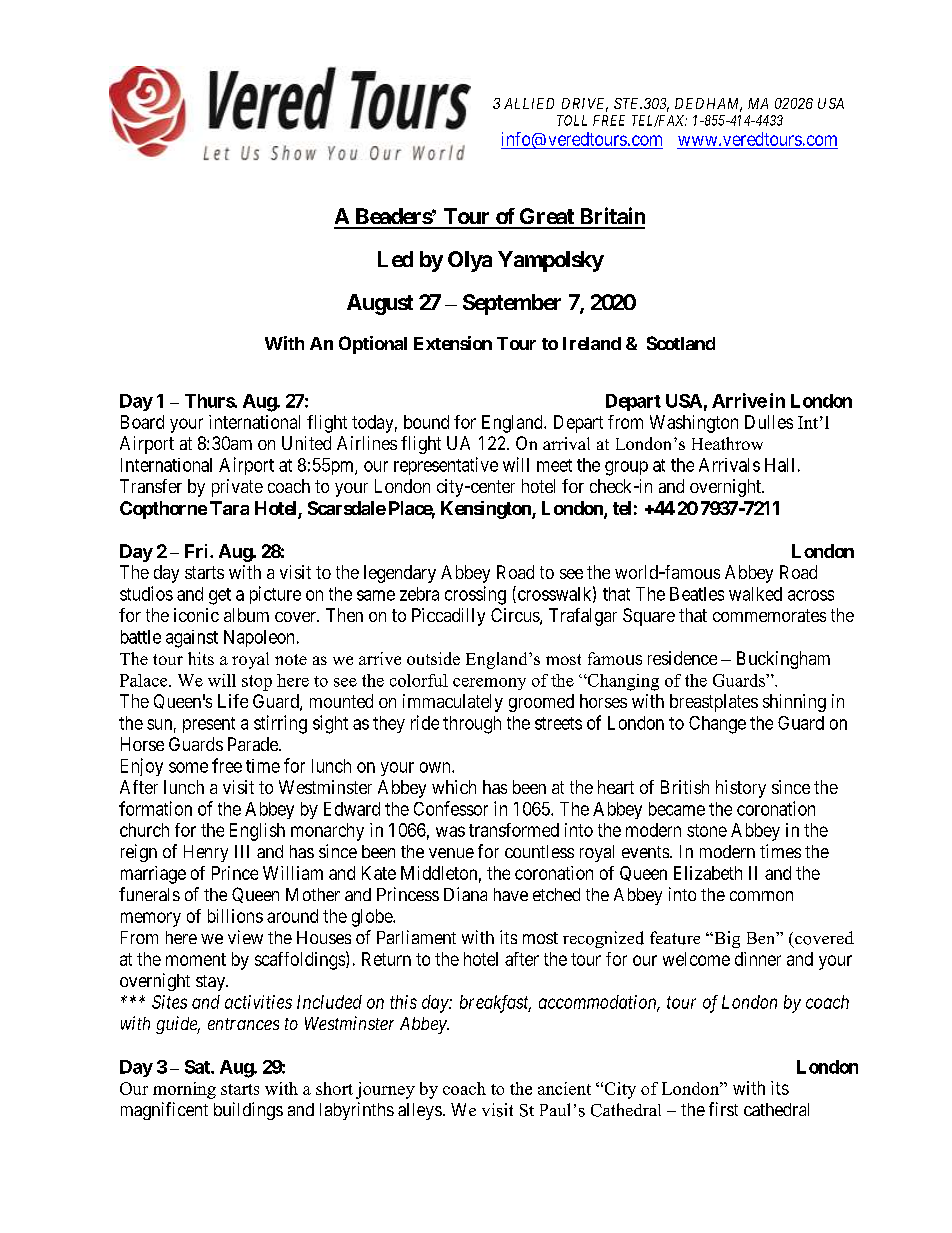  What do you see at coordinates (529, 103) in the screenshot?
I see `ALLIED` at bounding box center [529, 103].
